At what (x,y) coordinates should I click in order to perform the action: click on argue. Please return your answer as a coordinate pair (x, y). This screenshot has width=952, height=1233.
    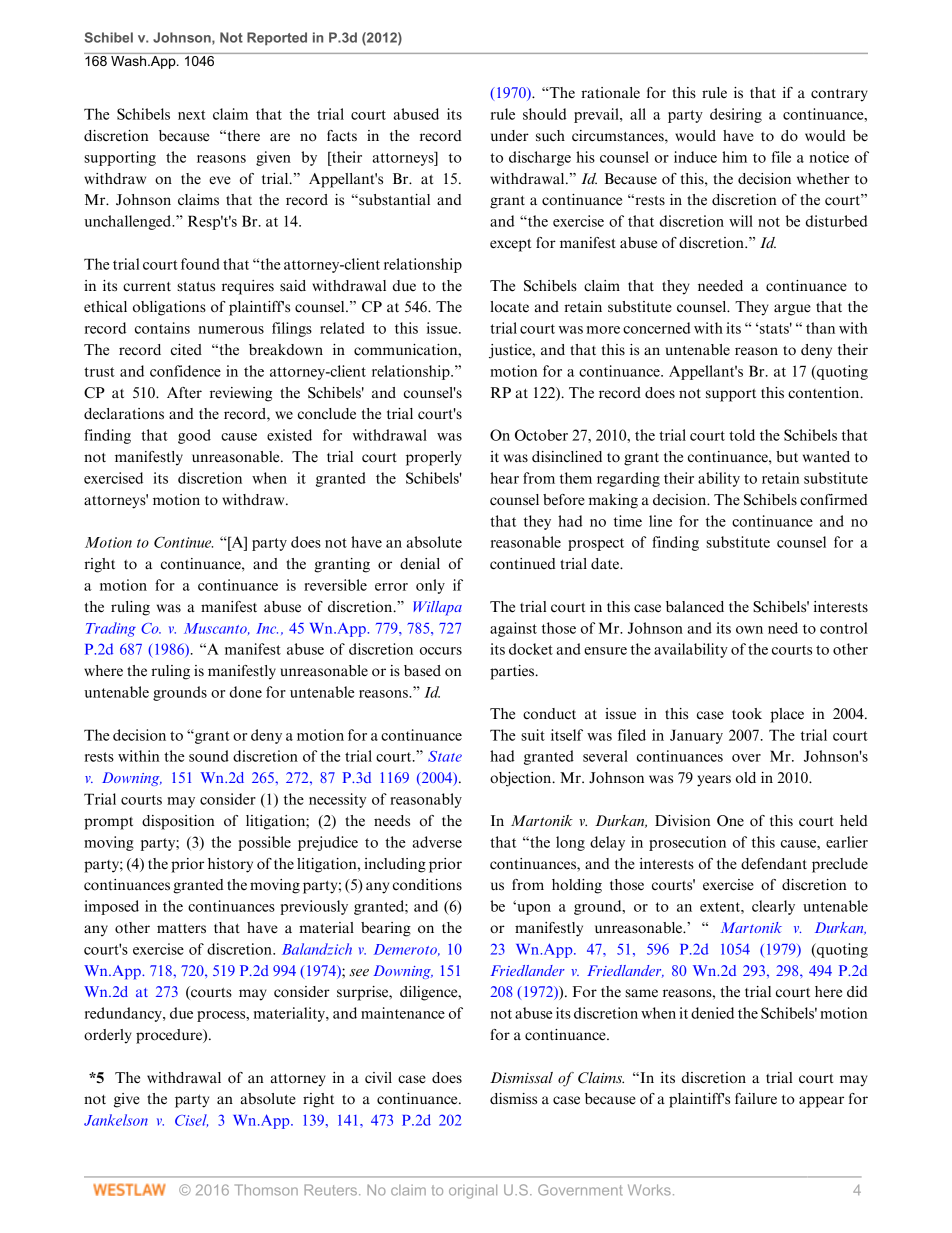
    Looking at the image, I should click on (792, 310).
